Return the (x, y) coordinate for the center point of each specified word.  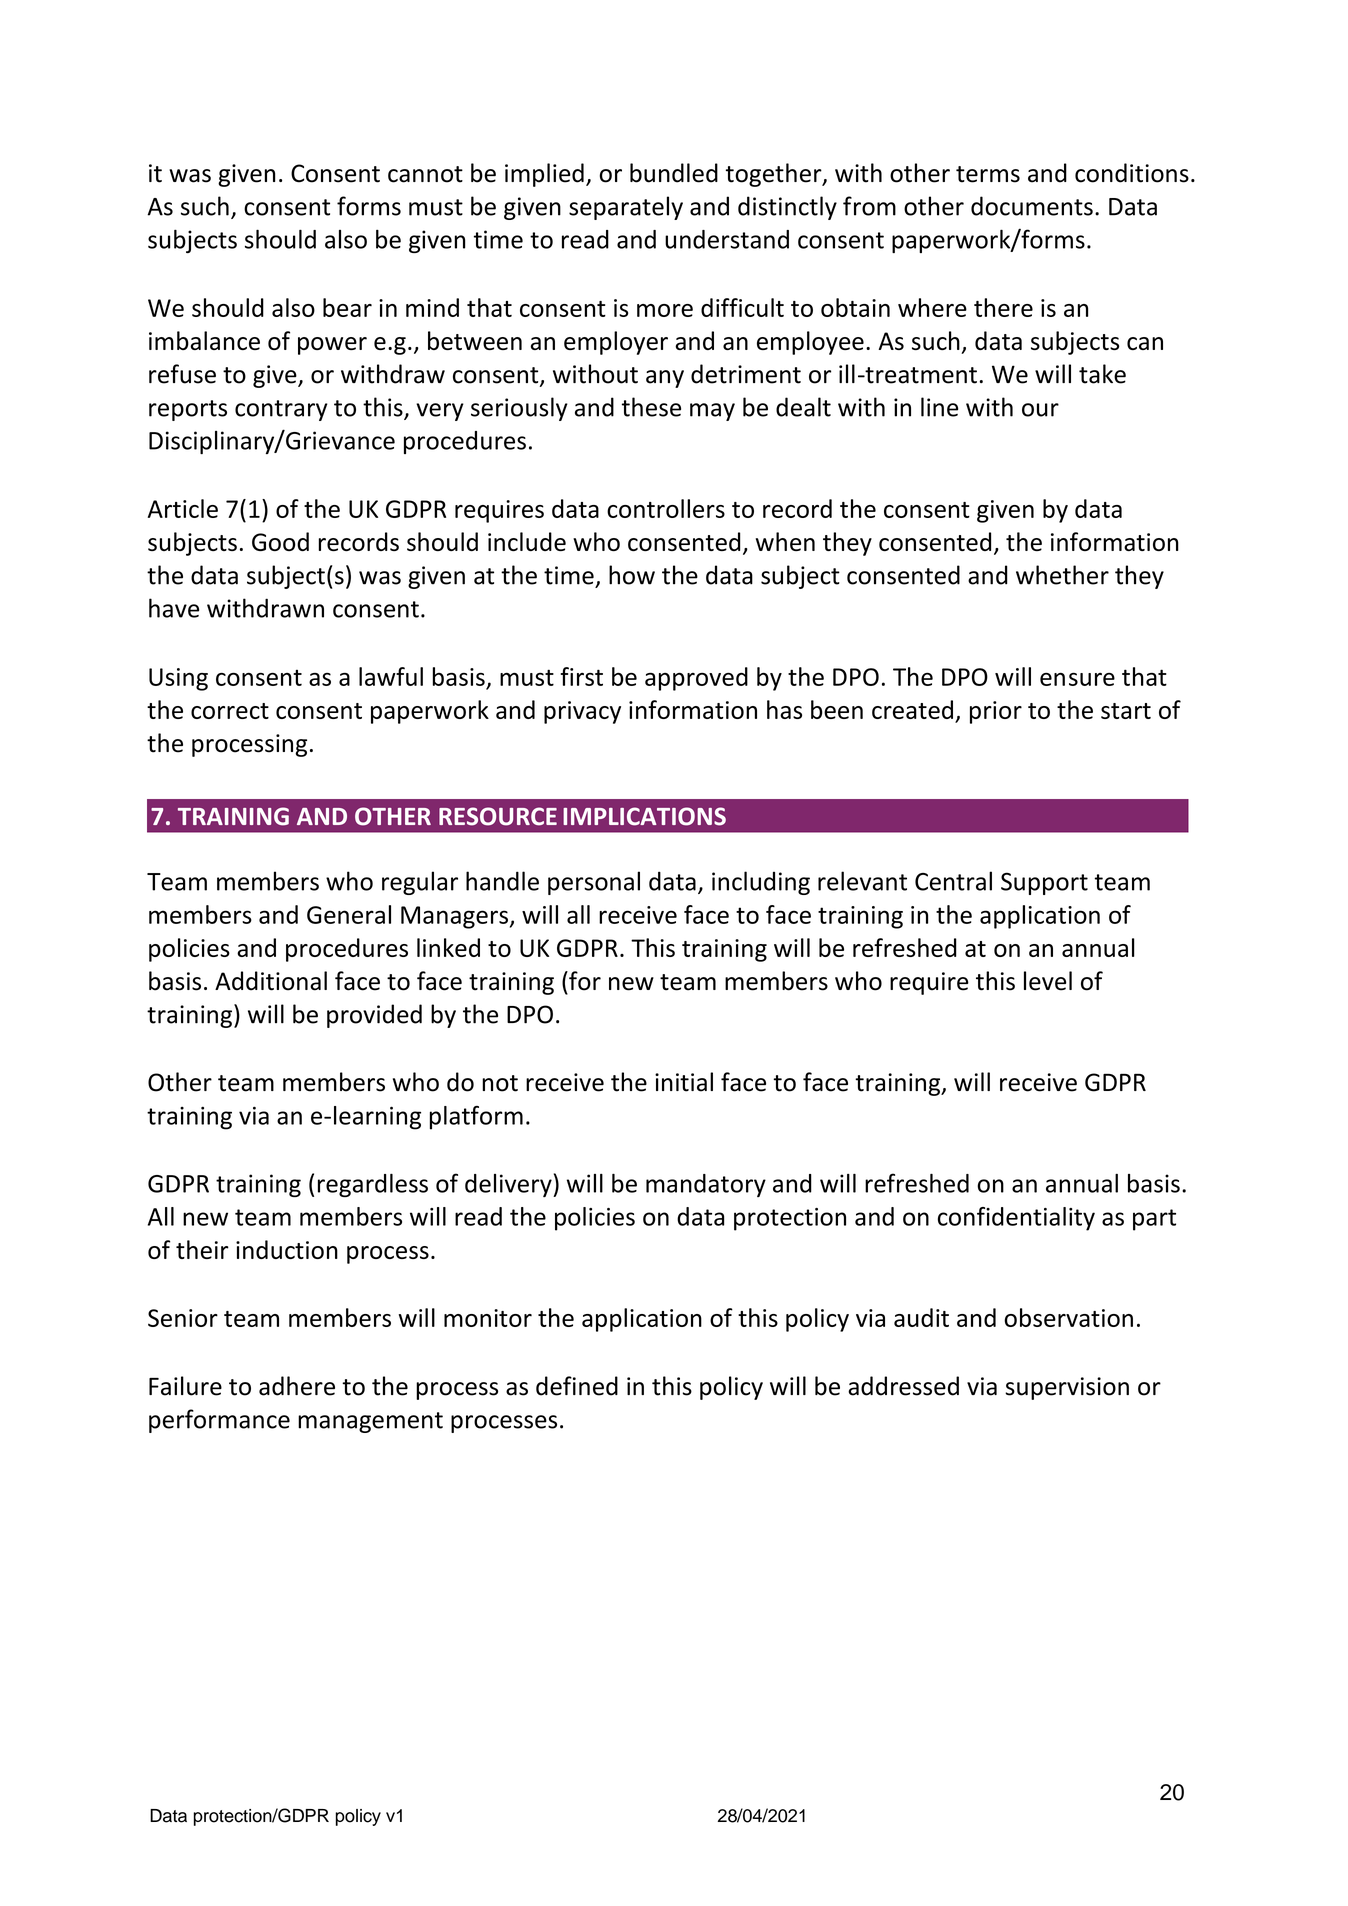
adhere (297, 1386)
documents (1032, 206)
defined (577, 1386)
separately (626, 208)
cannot (425, 174)
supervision (1067, 1388)
